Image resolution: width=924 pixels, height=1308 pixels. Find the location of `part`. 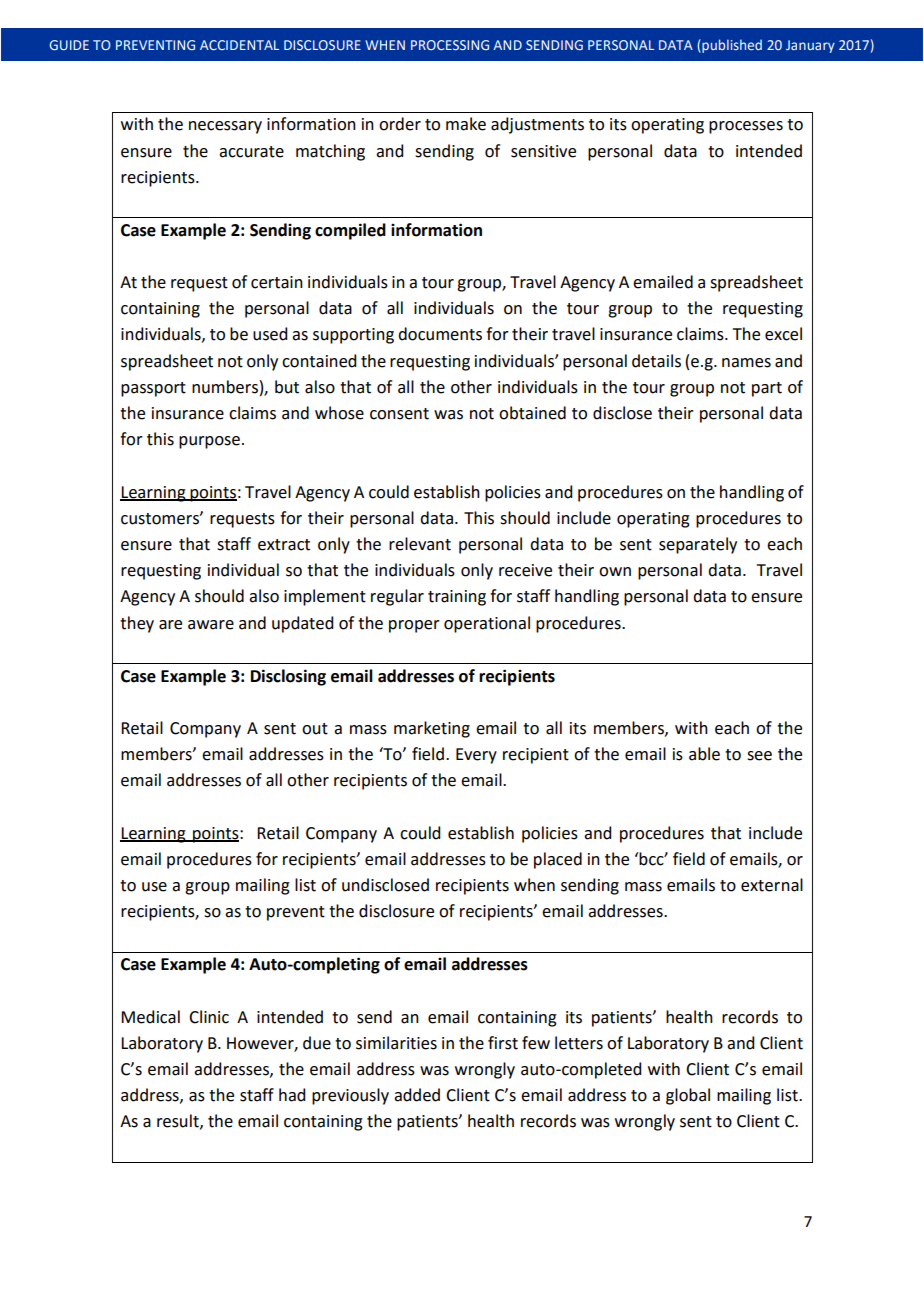

part is located at coordinates (767, 389).
